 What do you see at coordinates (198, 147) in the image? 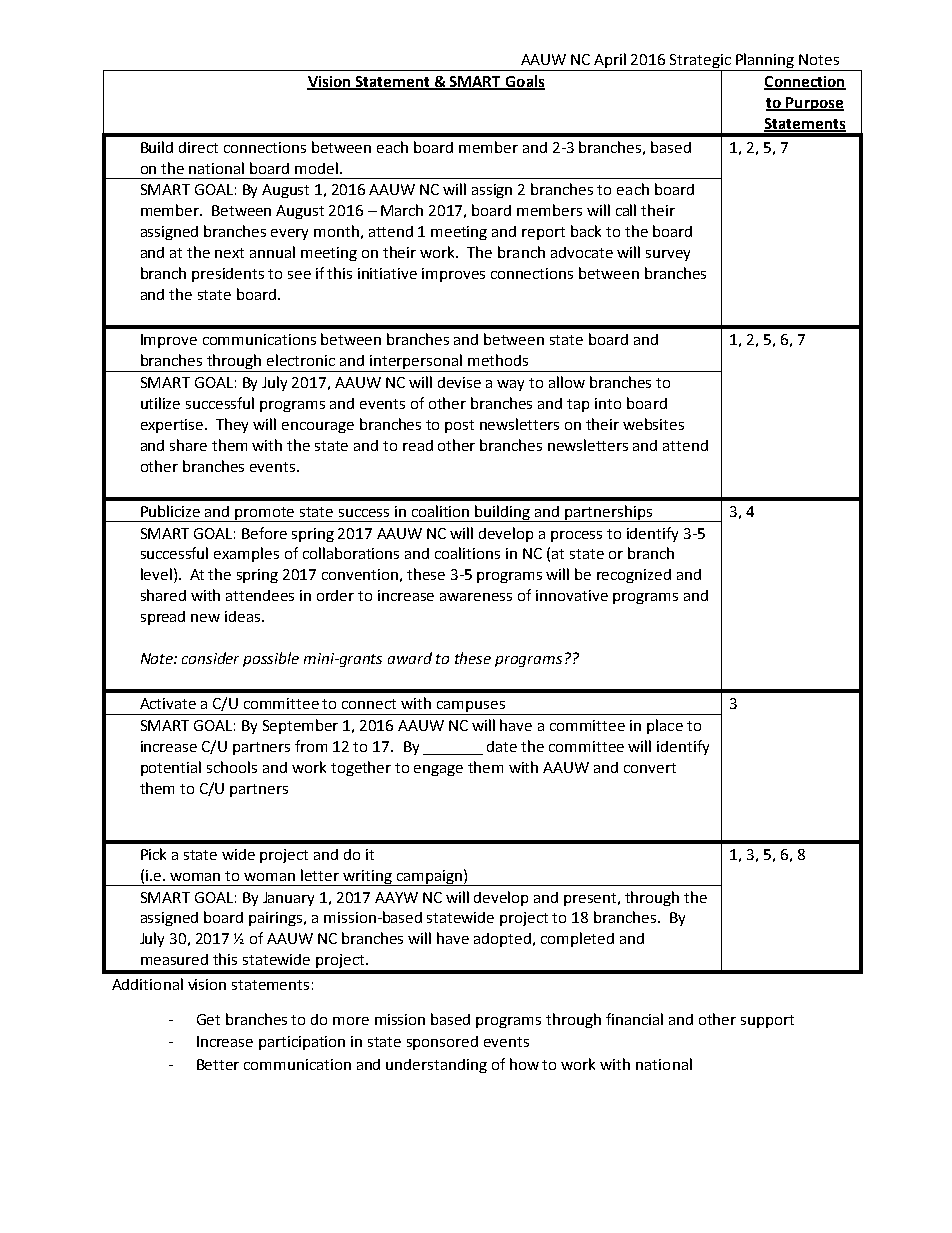
I see `direct` at bounding box center [198, 147].
